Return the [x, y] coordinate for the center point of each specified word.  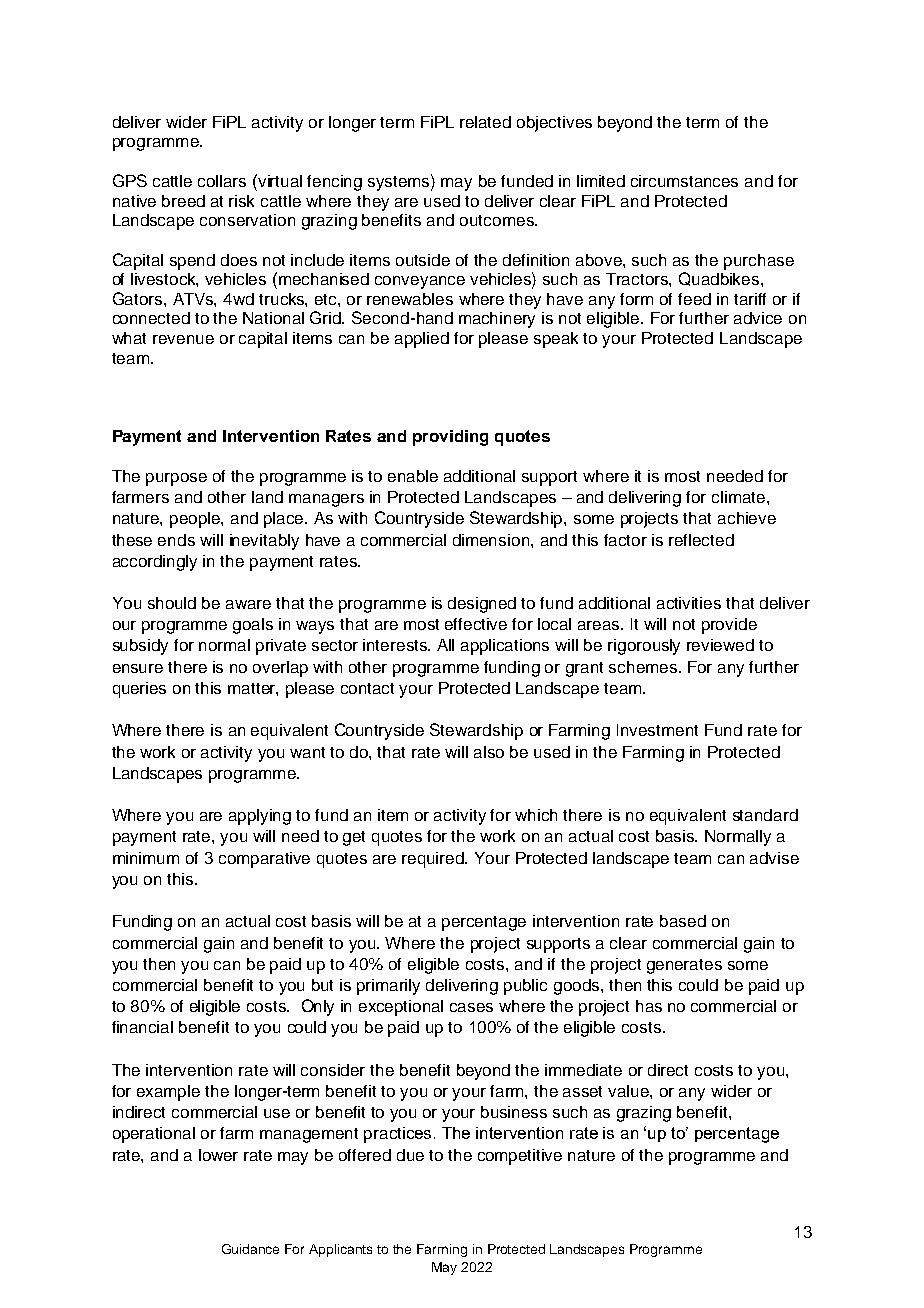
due [410, 1155]
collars [222, 181]
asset [582, 1091]
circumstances [684, 181]
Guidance [250, 1249]
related [485, 122]
